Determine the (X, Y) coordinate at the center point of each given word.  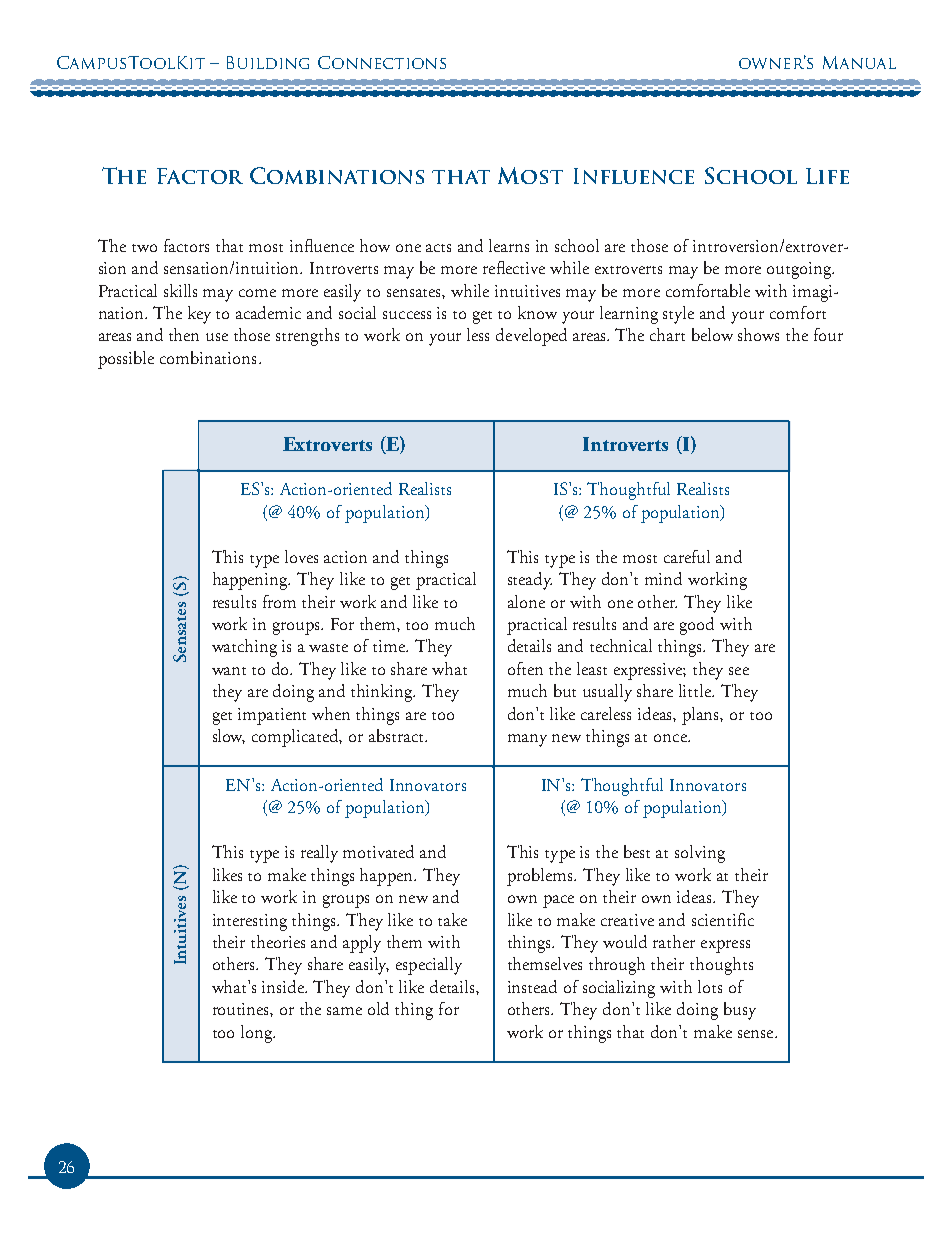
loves (301, 556)
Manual (859, 62)
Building (268, 62)
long (258, 1034)
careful (687, 556)
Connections (382, 62)
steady (530, 581)
